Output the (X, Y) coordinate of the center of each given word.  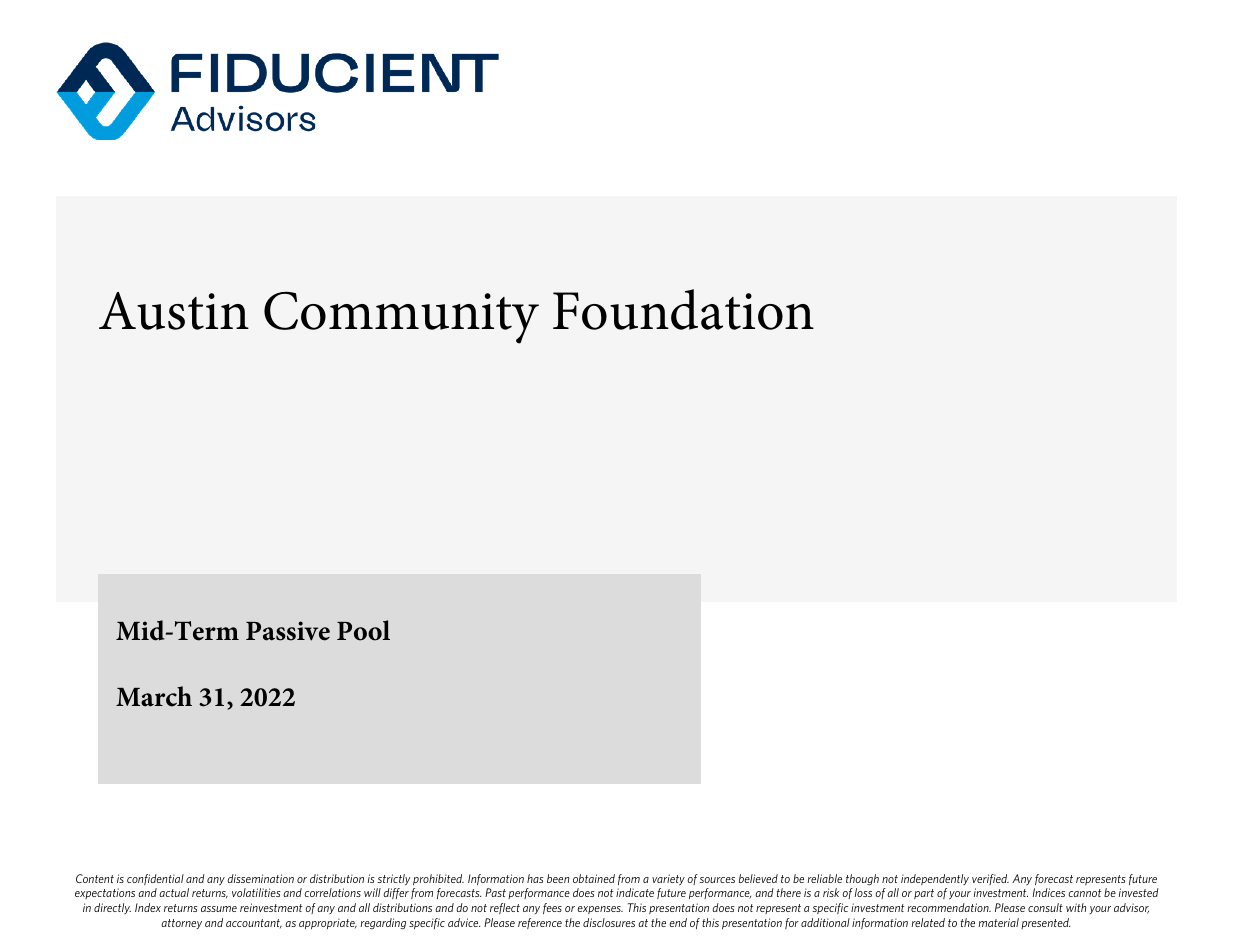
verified (990, 879)
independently (935, 879)
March (154, 696)
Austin (174, 311)
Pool (363, 630)
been (558, 878)
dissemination (260, 878)
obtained (594, 878)
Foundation (683, 309)
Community (401, 317)
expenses (600, 910)
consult (1045, 907)
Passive (288, 631)
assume (219, 909)
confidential (155, 879)
